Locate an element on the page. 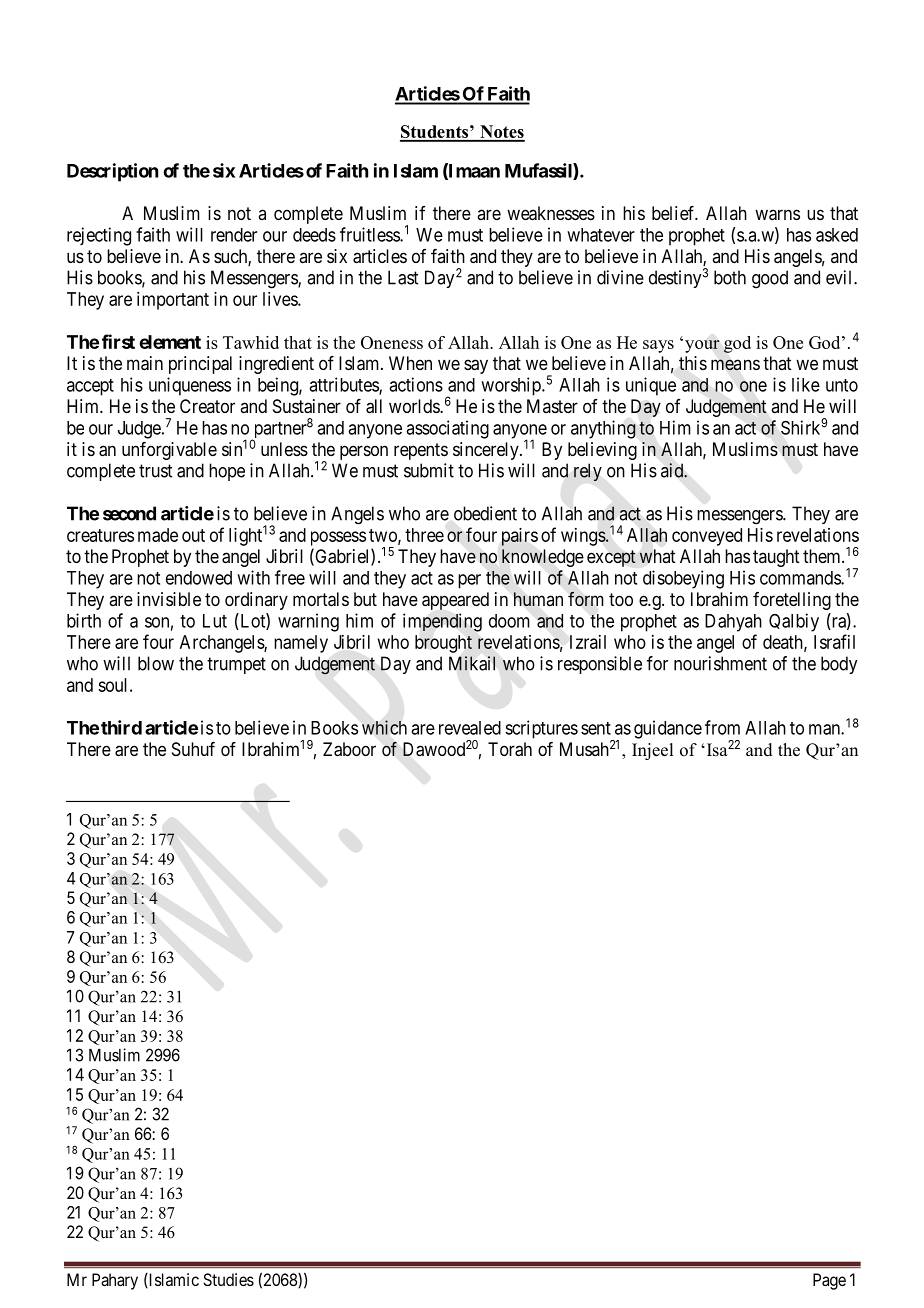 This document has height=1308, width=924. render is located at coordinates (234, 235).
